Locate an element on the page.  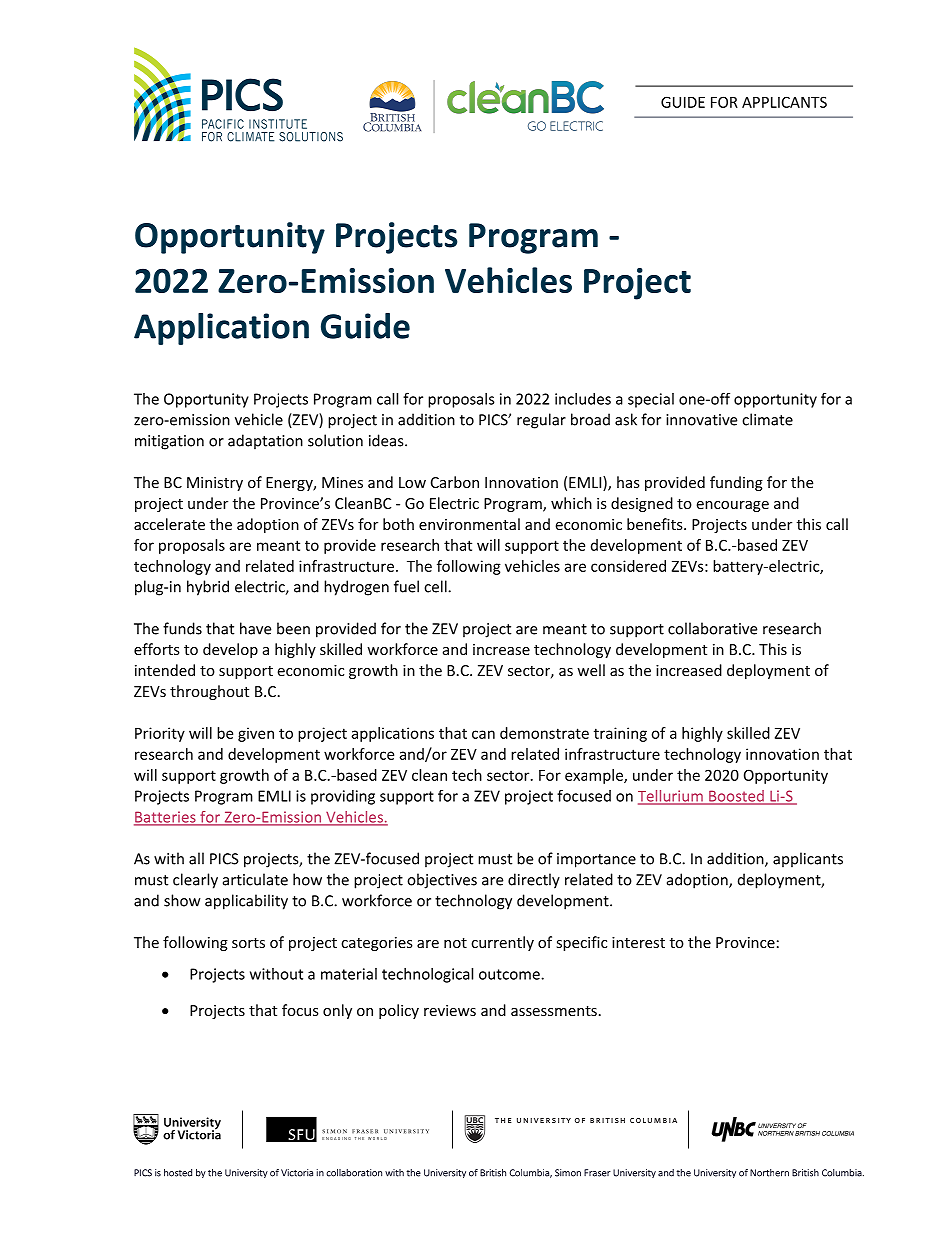
regular is located at coordinates (541, 421).
